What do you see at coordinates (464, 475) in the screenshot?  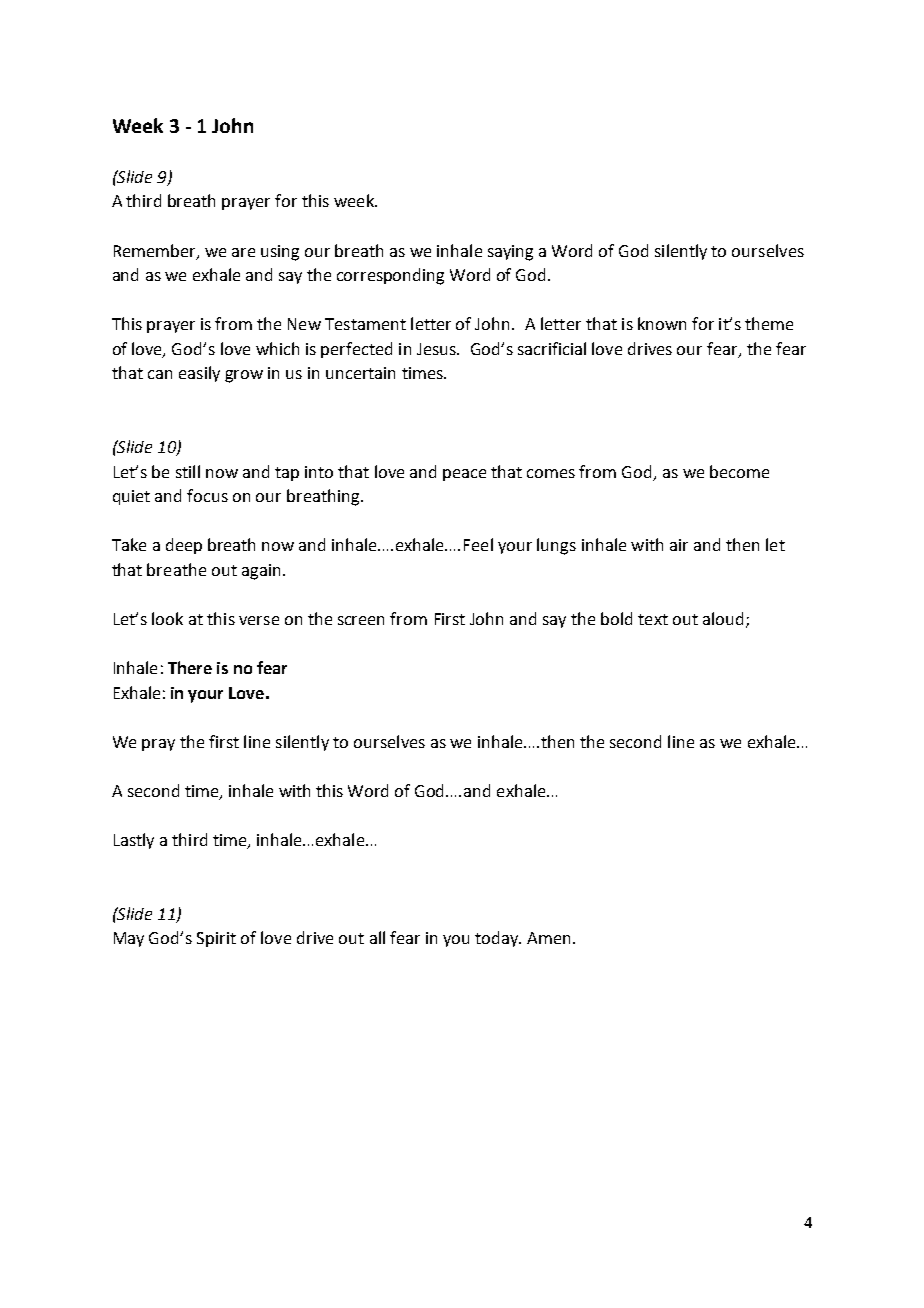 I see `peace` at bounding box center [464, 475].
